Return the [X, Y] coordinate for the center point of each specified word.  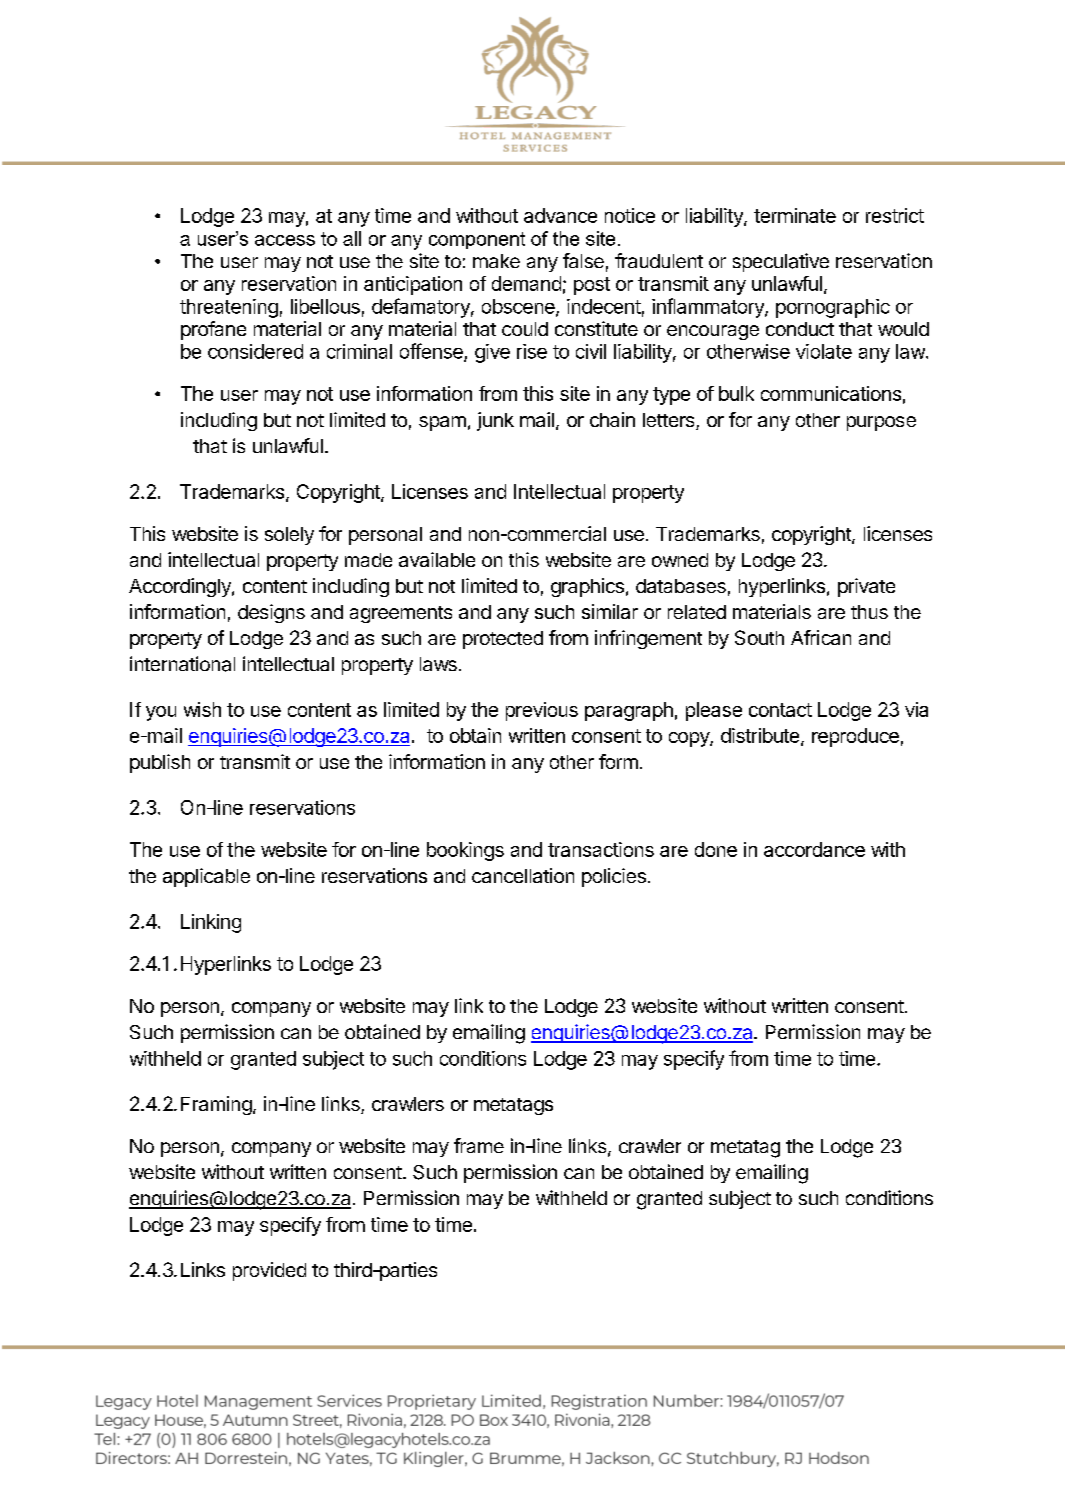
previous [542, 711]
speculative [781, 262]
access [285, 240]
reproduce [855, 737]
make [496, 261]
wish [202, 709]
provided [269, 1271]
